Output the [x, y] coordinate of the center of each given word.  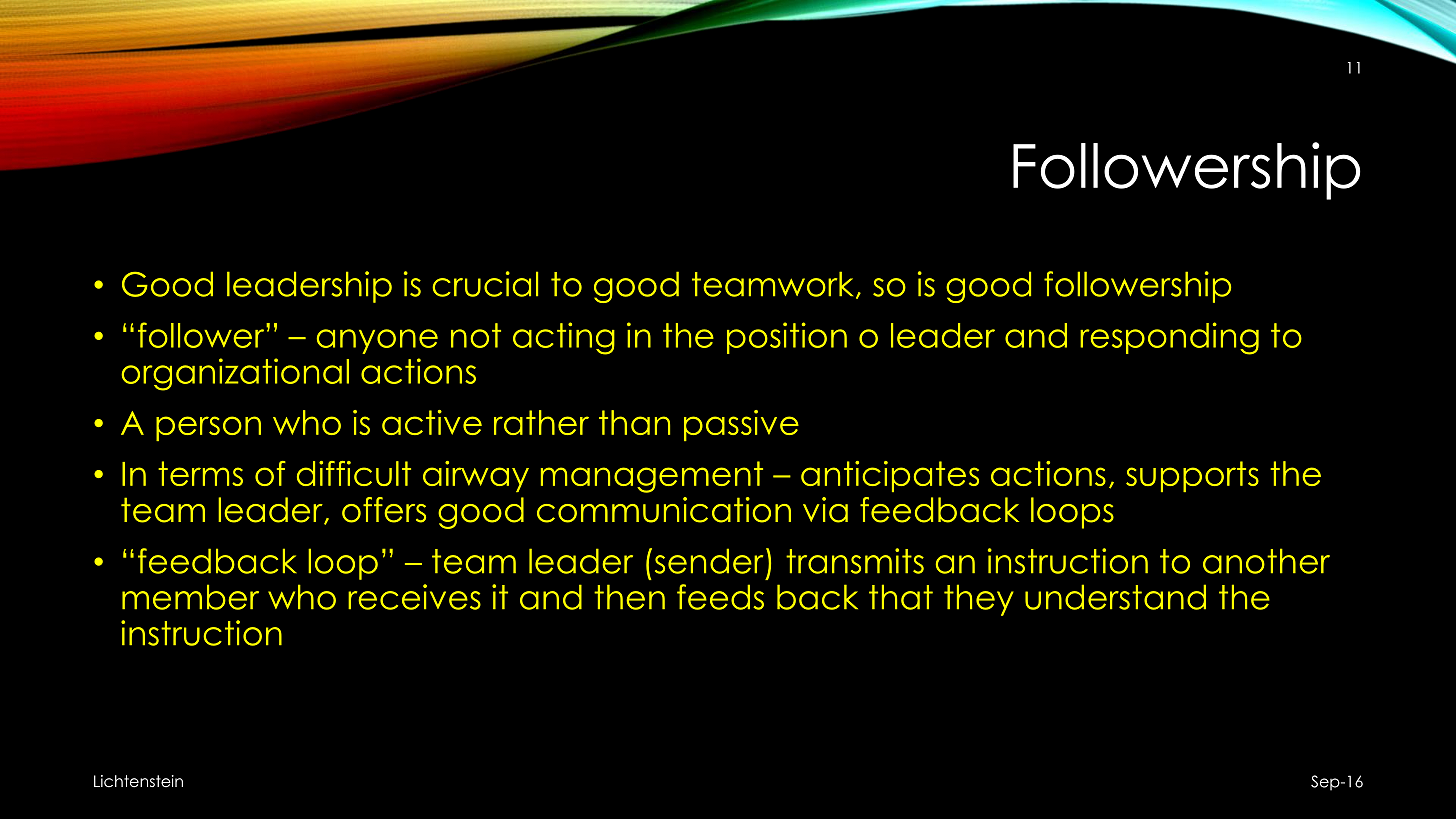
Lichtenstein [138, 781]
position [787, 338]
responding [1169, 338]
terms [200, 473]
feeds [720, 597]
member [190, 597]
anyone [377, 341]
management [652, 477]
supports [1192, 476]
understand [1115, 597]
